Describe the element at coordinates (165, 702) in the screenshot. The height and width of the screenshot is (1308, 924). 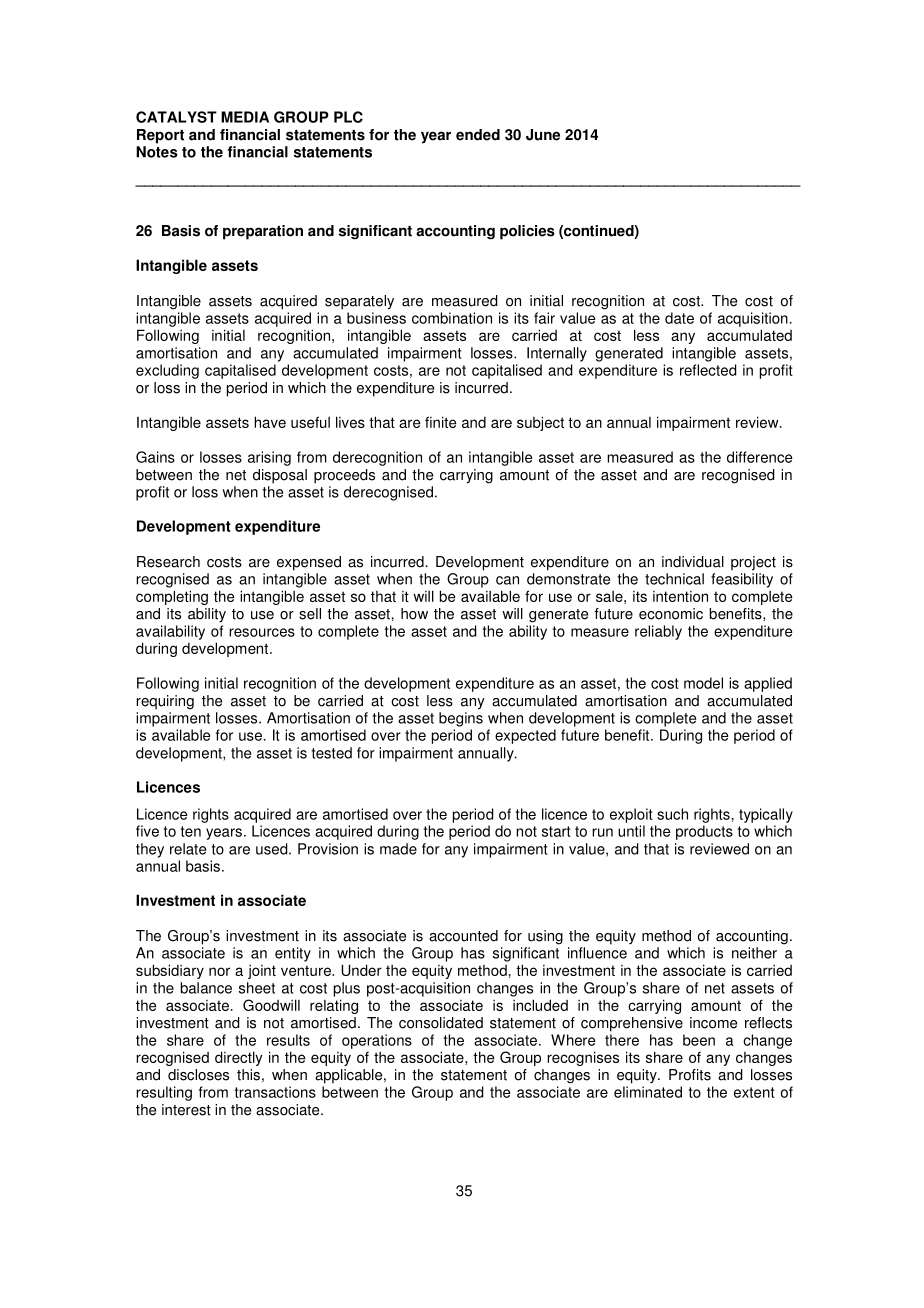
I see `requiring` at that location.
